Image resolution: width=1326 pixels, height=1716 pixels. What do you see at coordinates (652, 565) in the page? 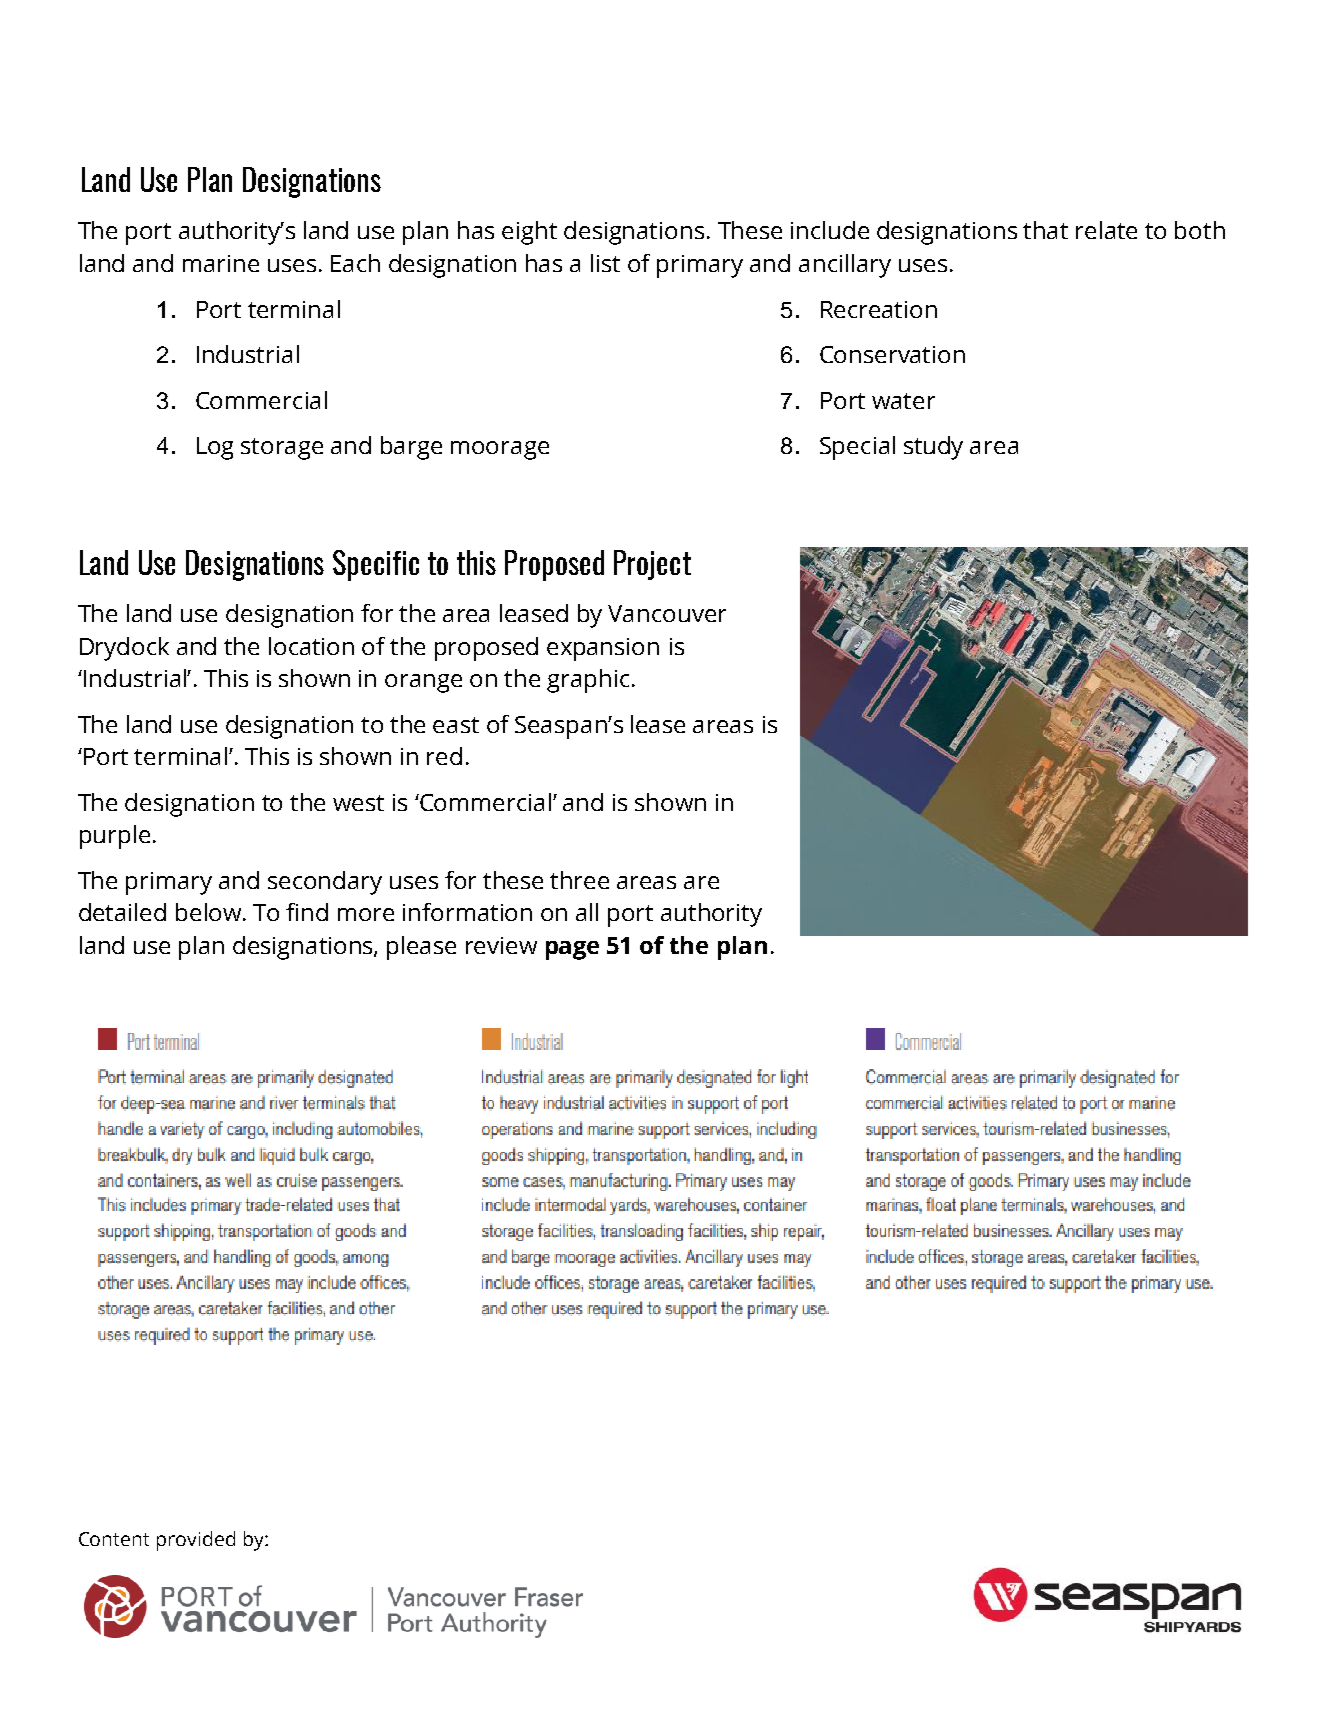
I see `Project` at bounding box center [652, 565].
